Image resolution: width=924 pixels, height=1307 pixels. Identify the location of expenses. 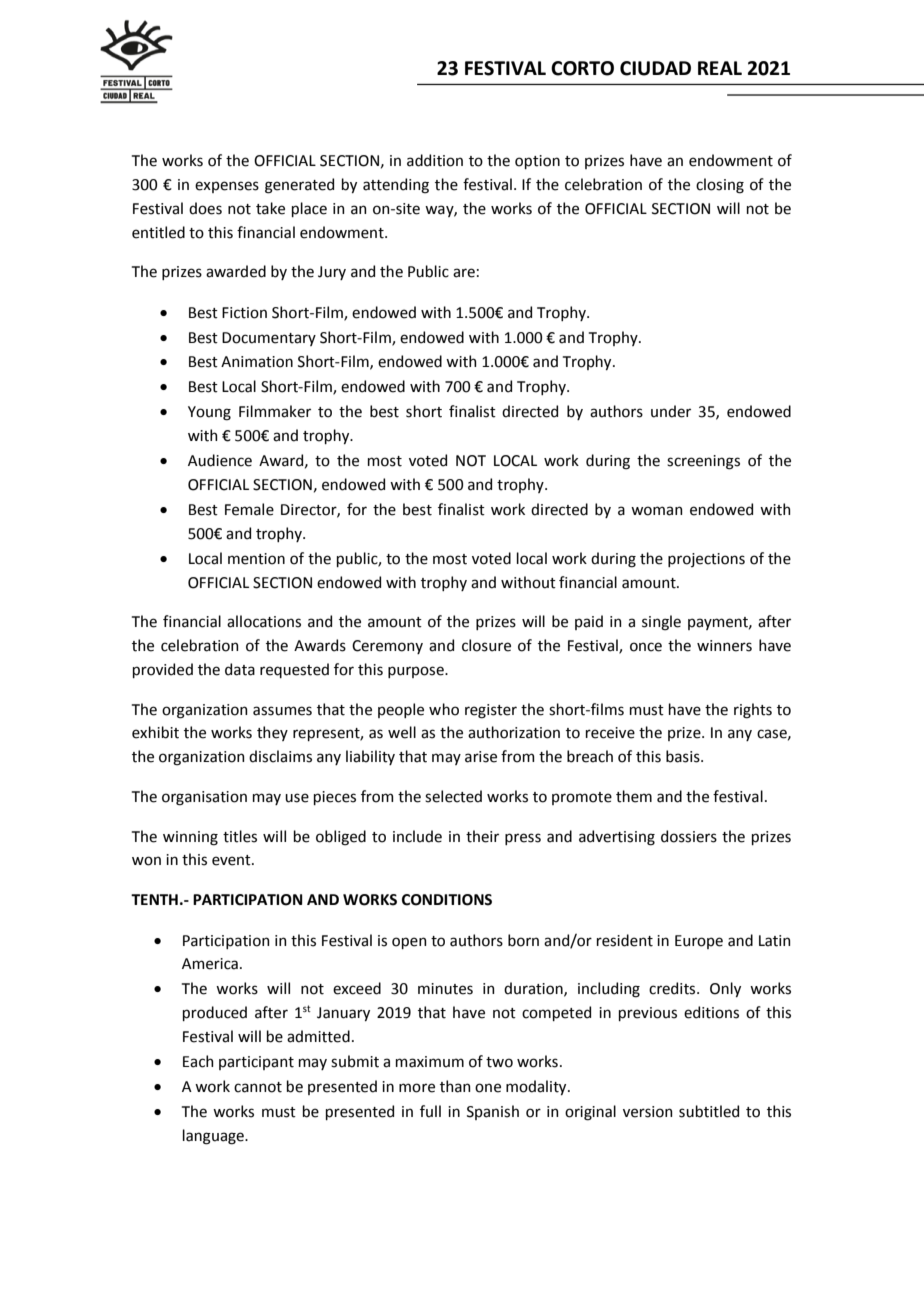
(227, 187).
